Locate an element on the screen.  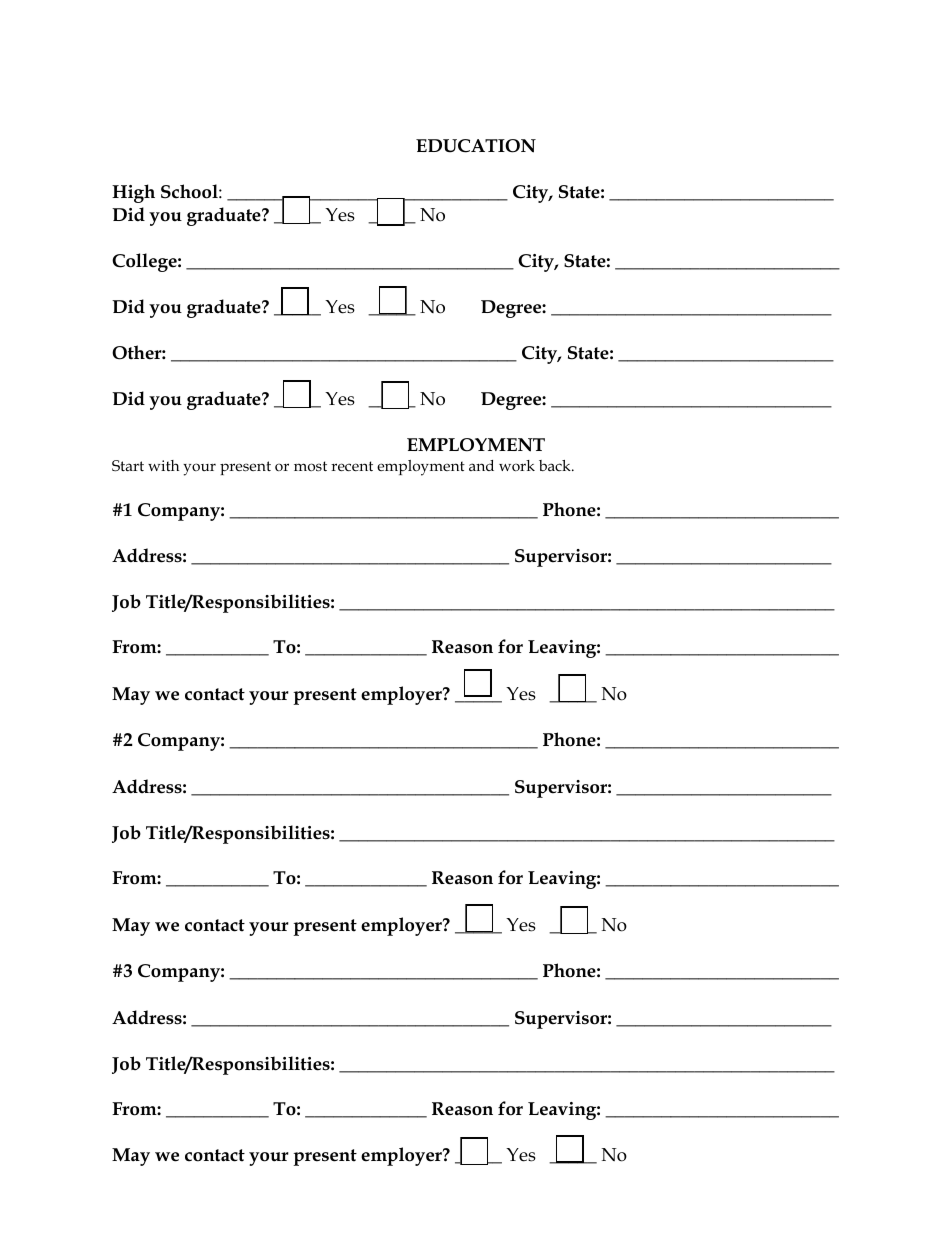
with is located at coordinates (163, 465).
